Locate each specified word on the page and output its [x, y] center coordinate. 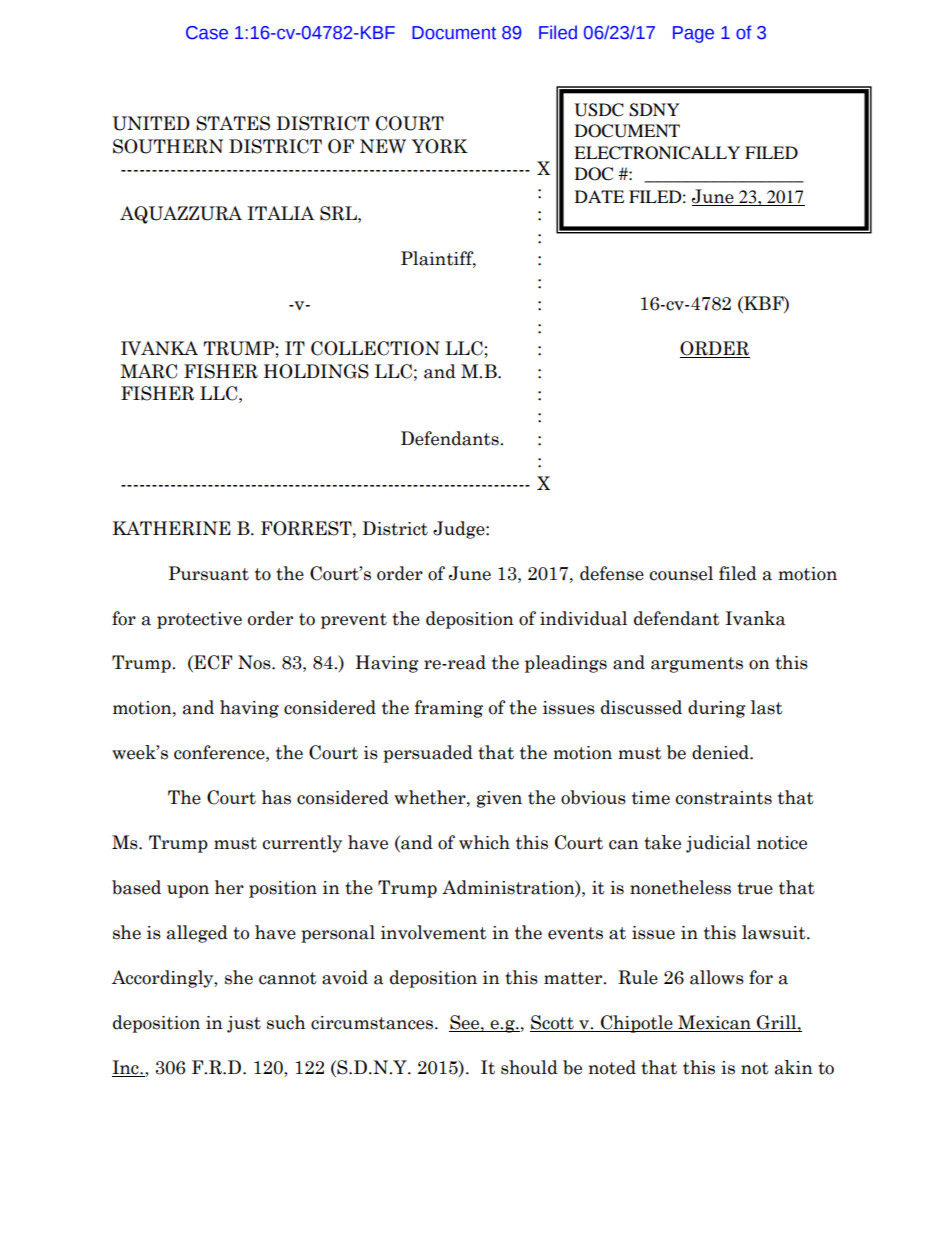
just [244, 1024]
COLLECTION [375, 348]
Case [207, 33]
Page [693, 34]
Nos [255, 662]
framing [449, 709]
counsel [681, 573]
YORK [439, 146]
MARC [148, 371]
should [529, 1067]
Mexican [714, 1023]
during [717, 709]
